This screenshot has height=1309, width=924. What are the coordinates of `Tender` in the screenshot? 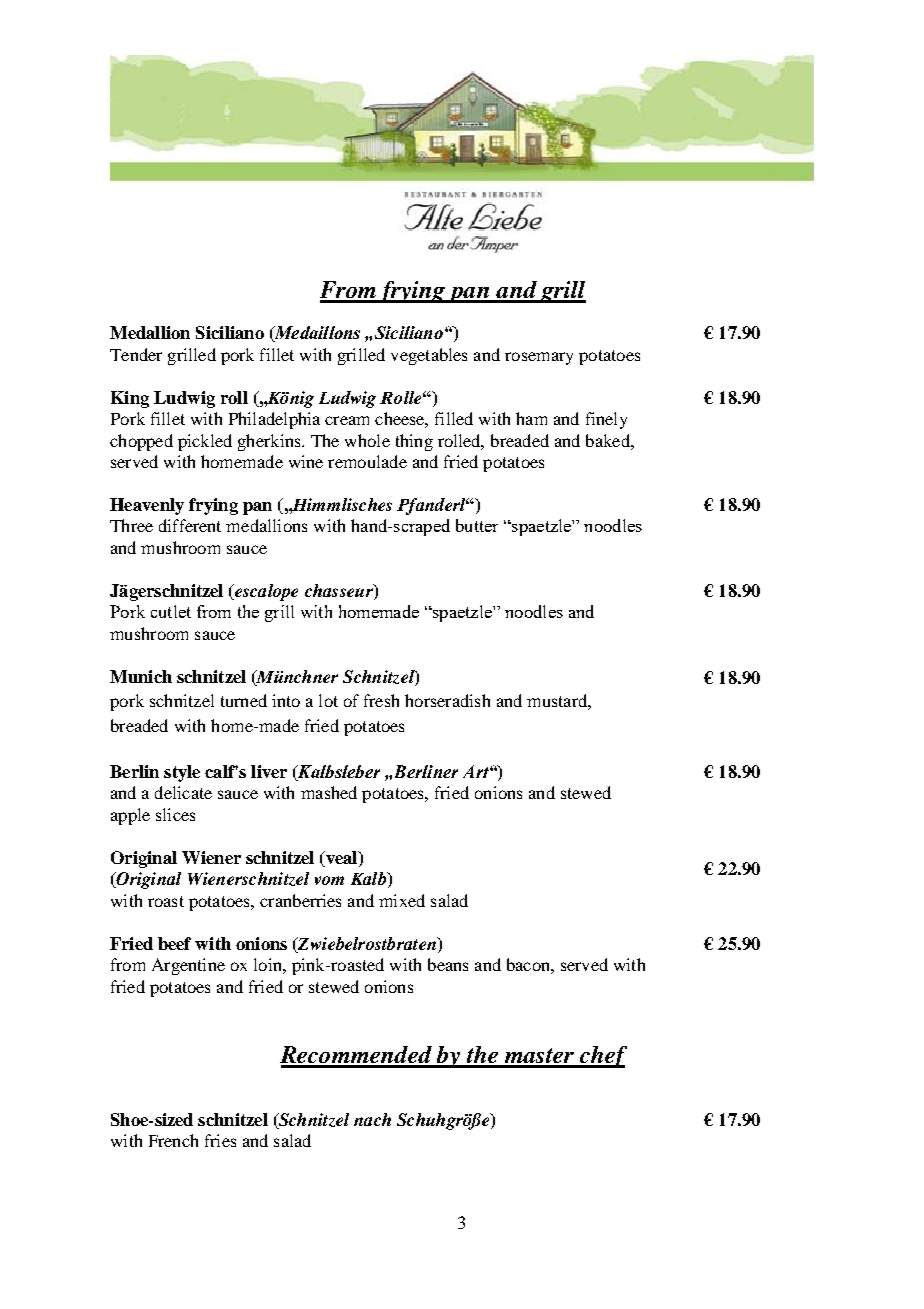 It's located at (136, 354).
